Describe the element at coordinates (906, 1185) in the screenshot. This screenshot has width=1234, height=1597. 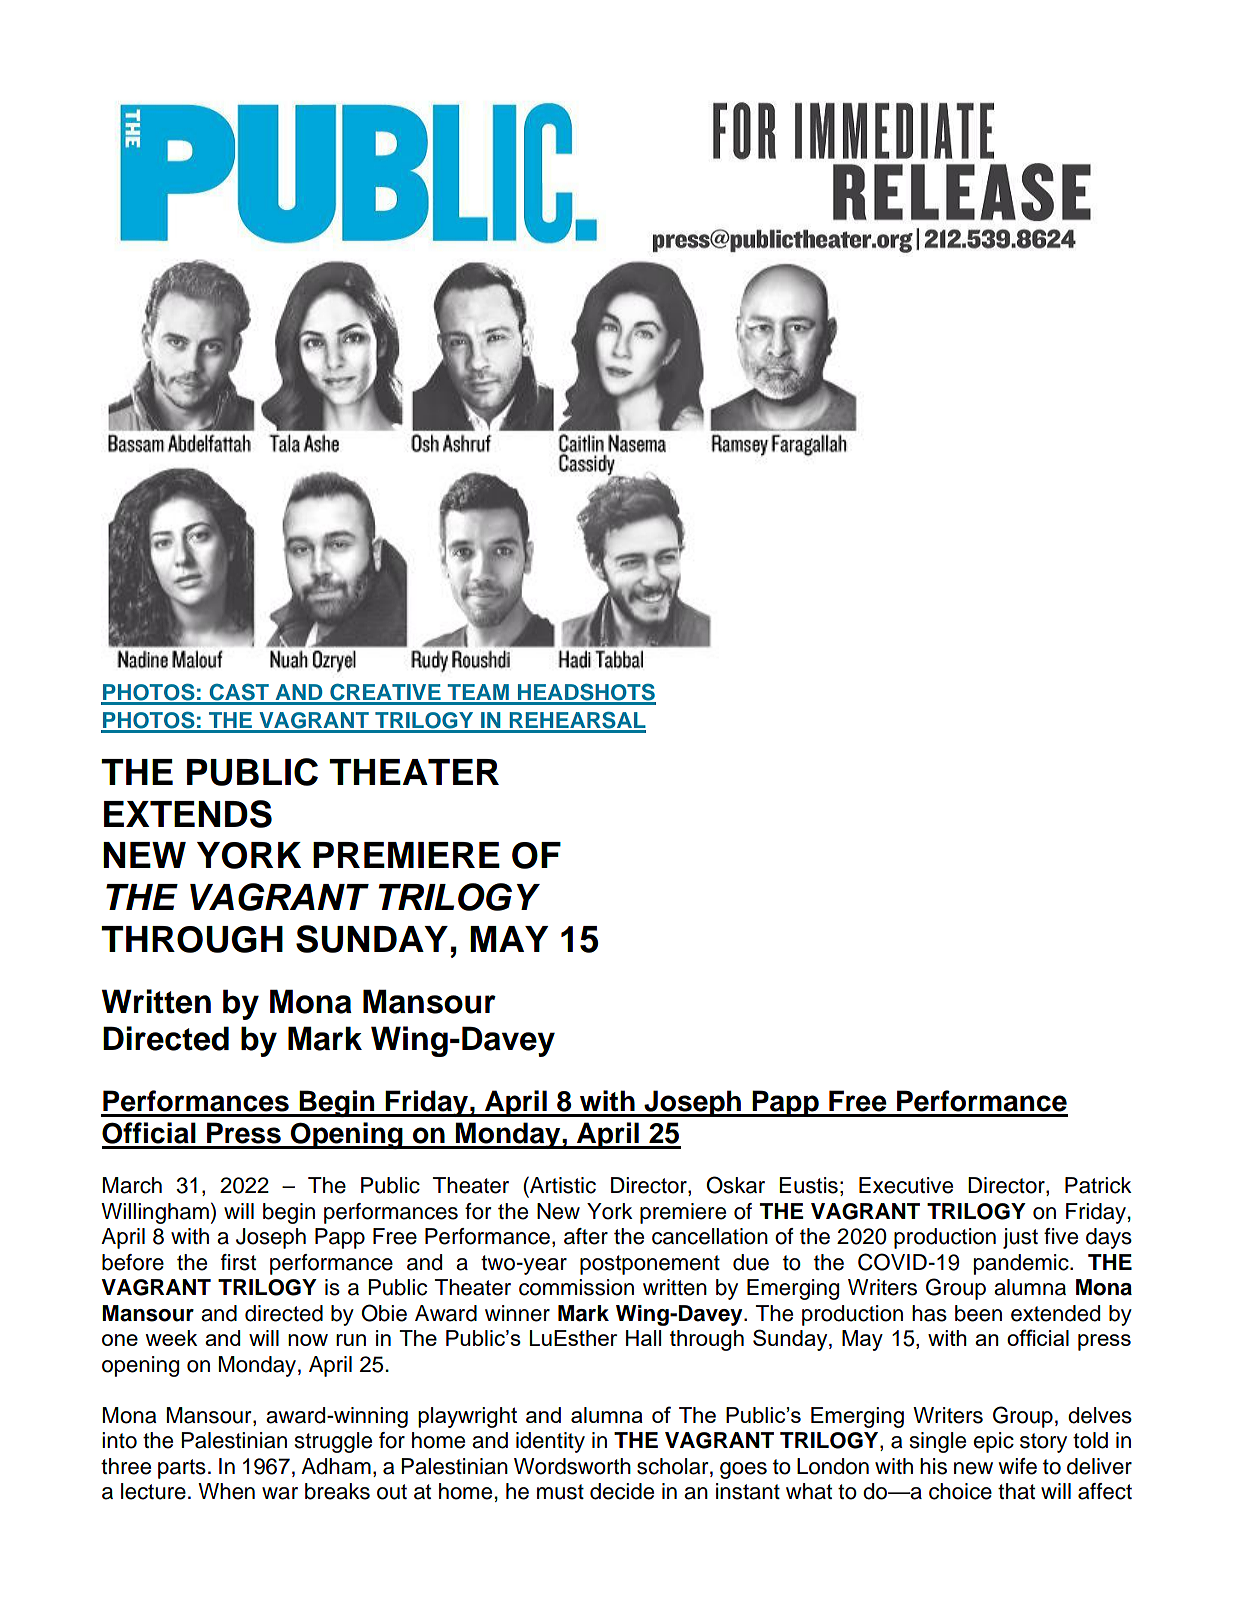
I see `Executive` at that location.
